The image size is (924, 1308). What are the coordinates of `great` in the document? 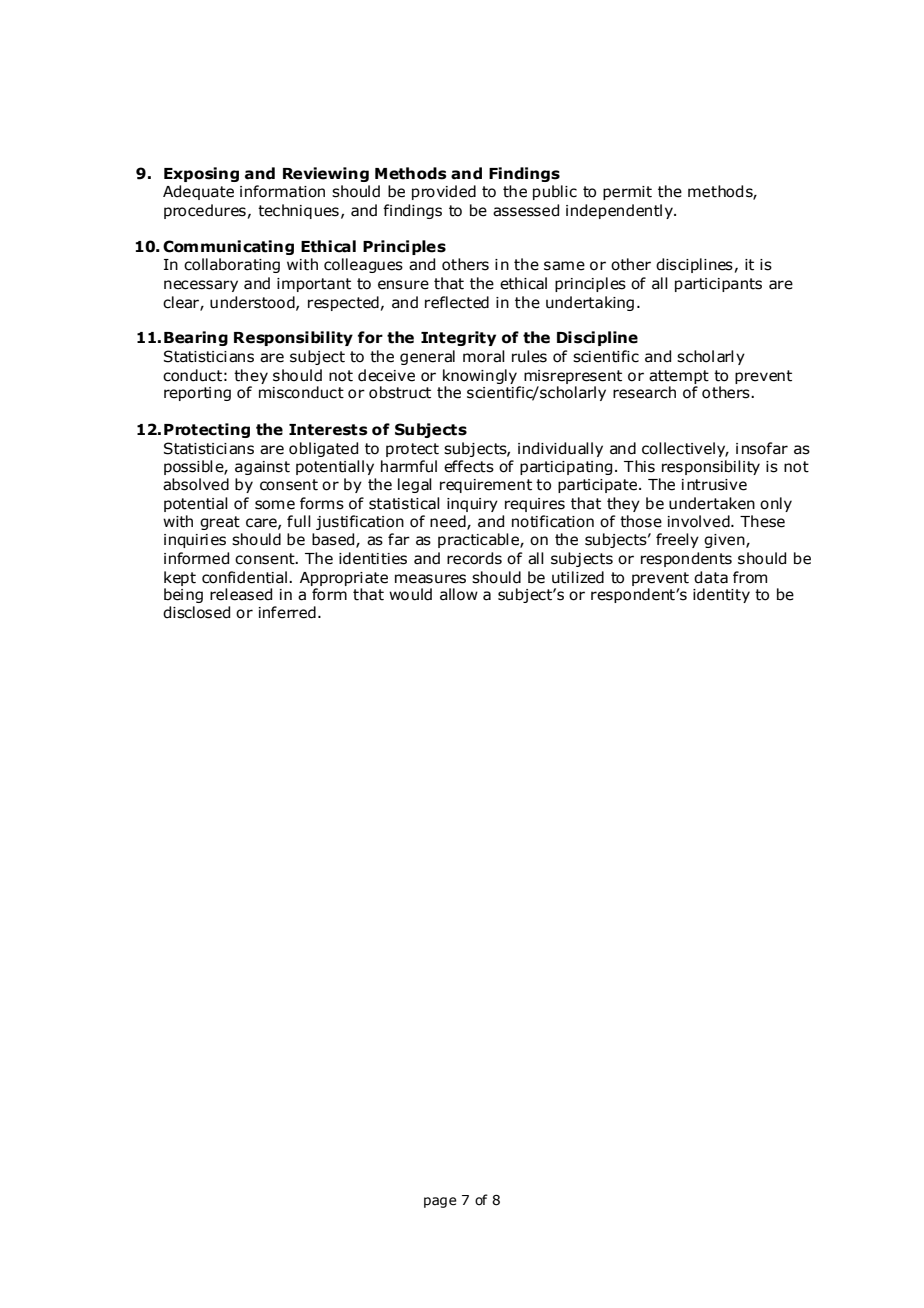 It's located at (220, 523).
